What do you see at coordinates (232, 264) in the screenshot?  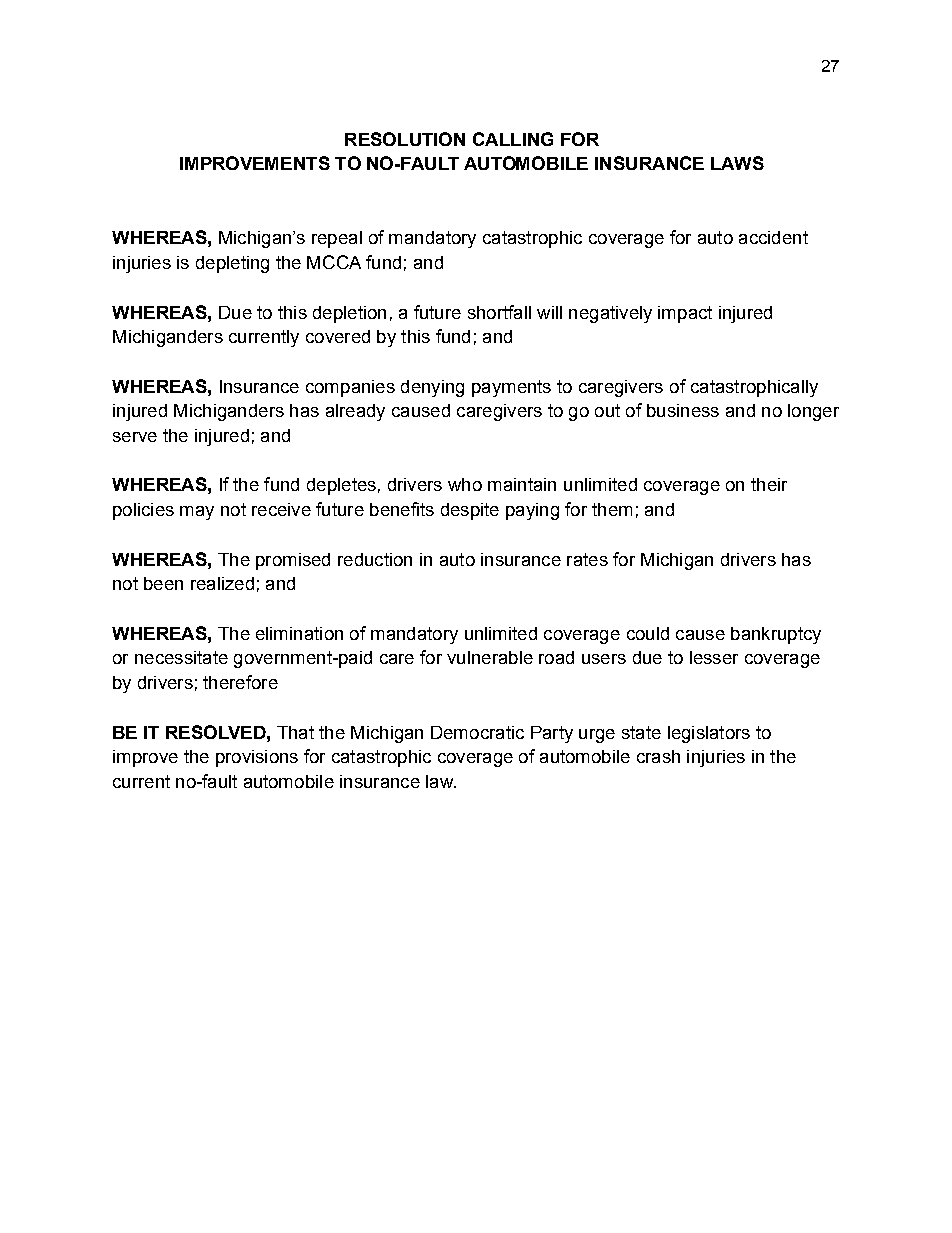 I see `depleting` at bounding box center [232, 264].
